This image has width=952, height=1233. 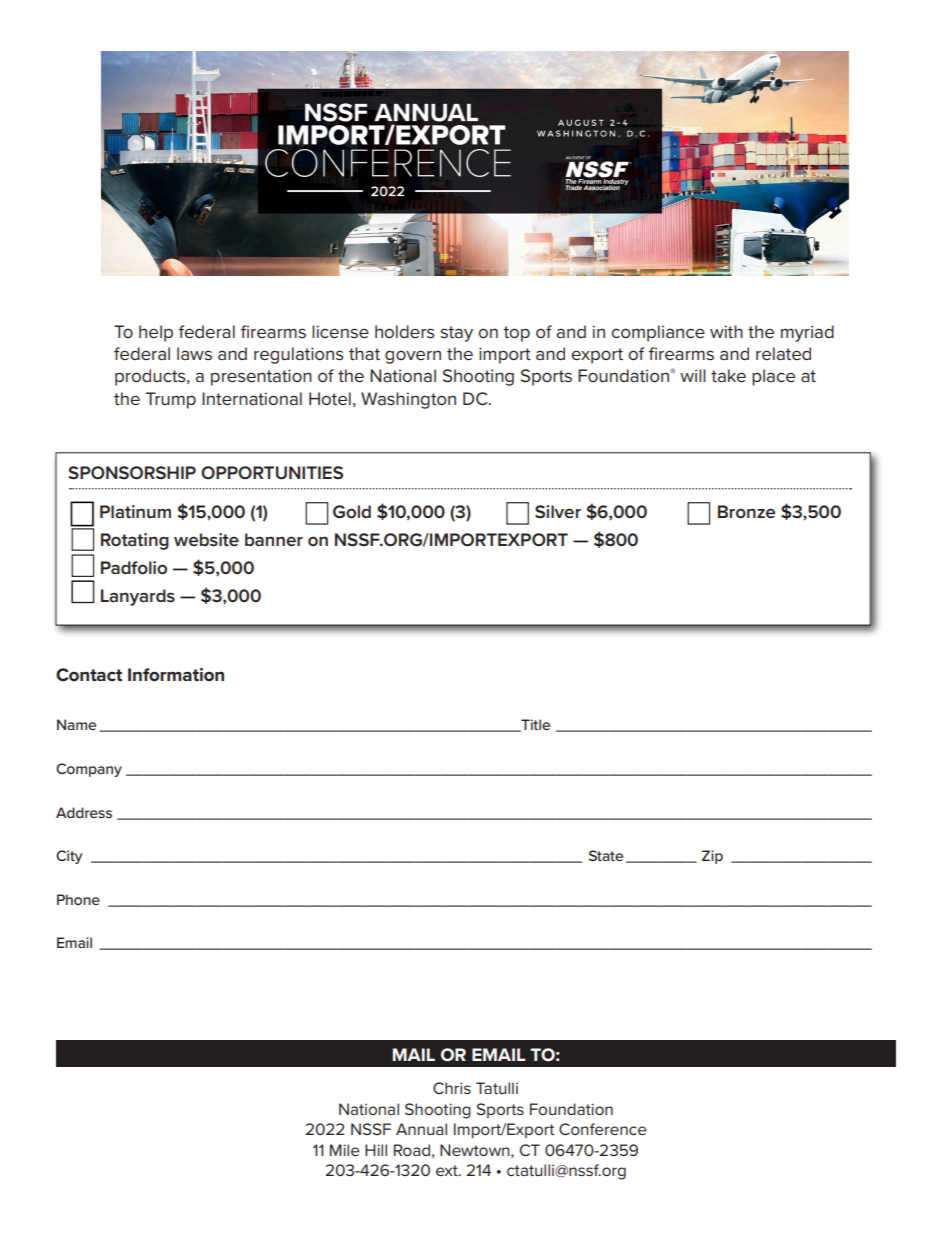 I want to click on Mile, so click(x=345, y=1150).
